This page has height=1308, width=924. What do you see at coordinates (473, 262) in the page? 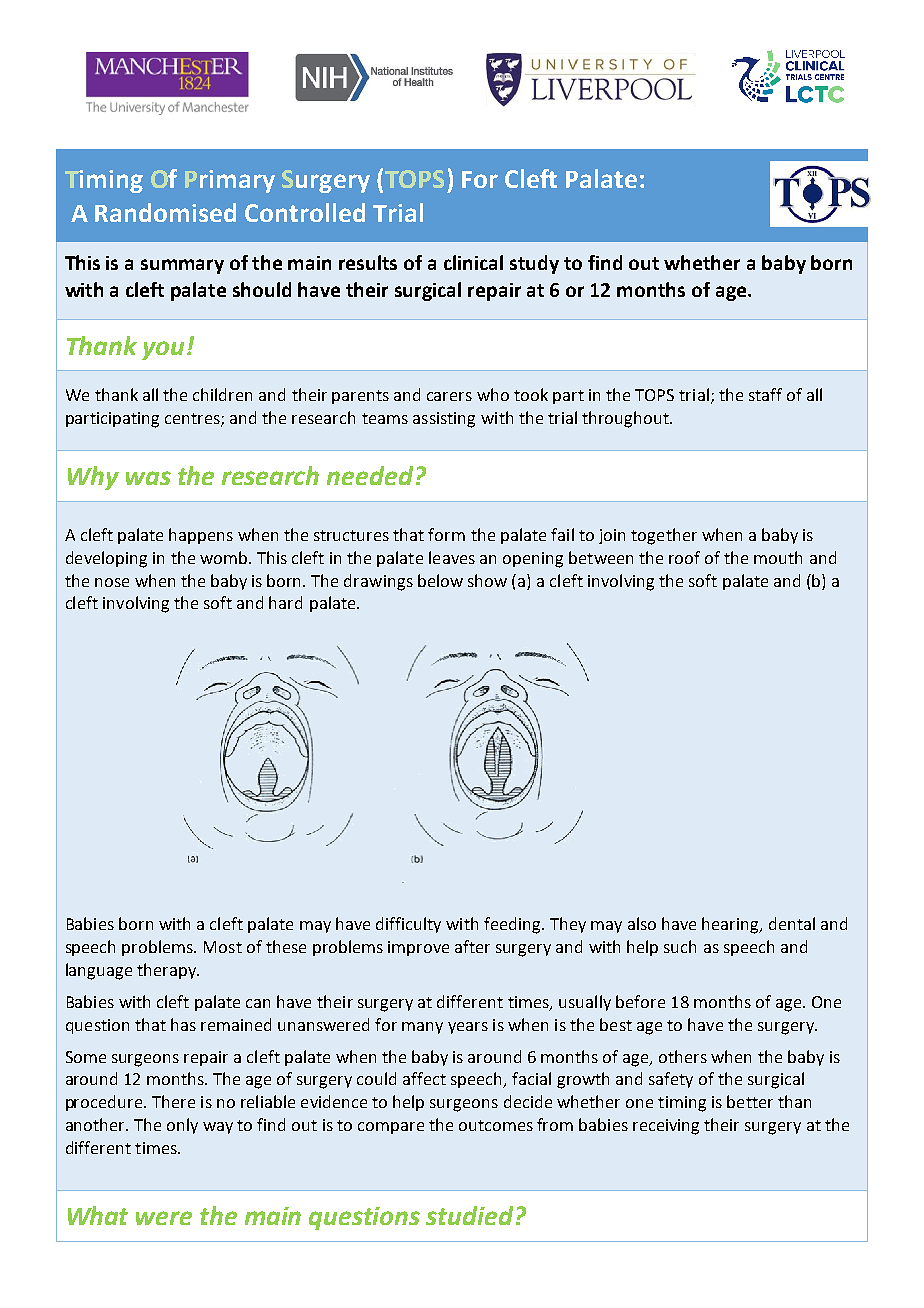
I see `clinical` at bounding box center [473, 262].
